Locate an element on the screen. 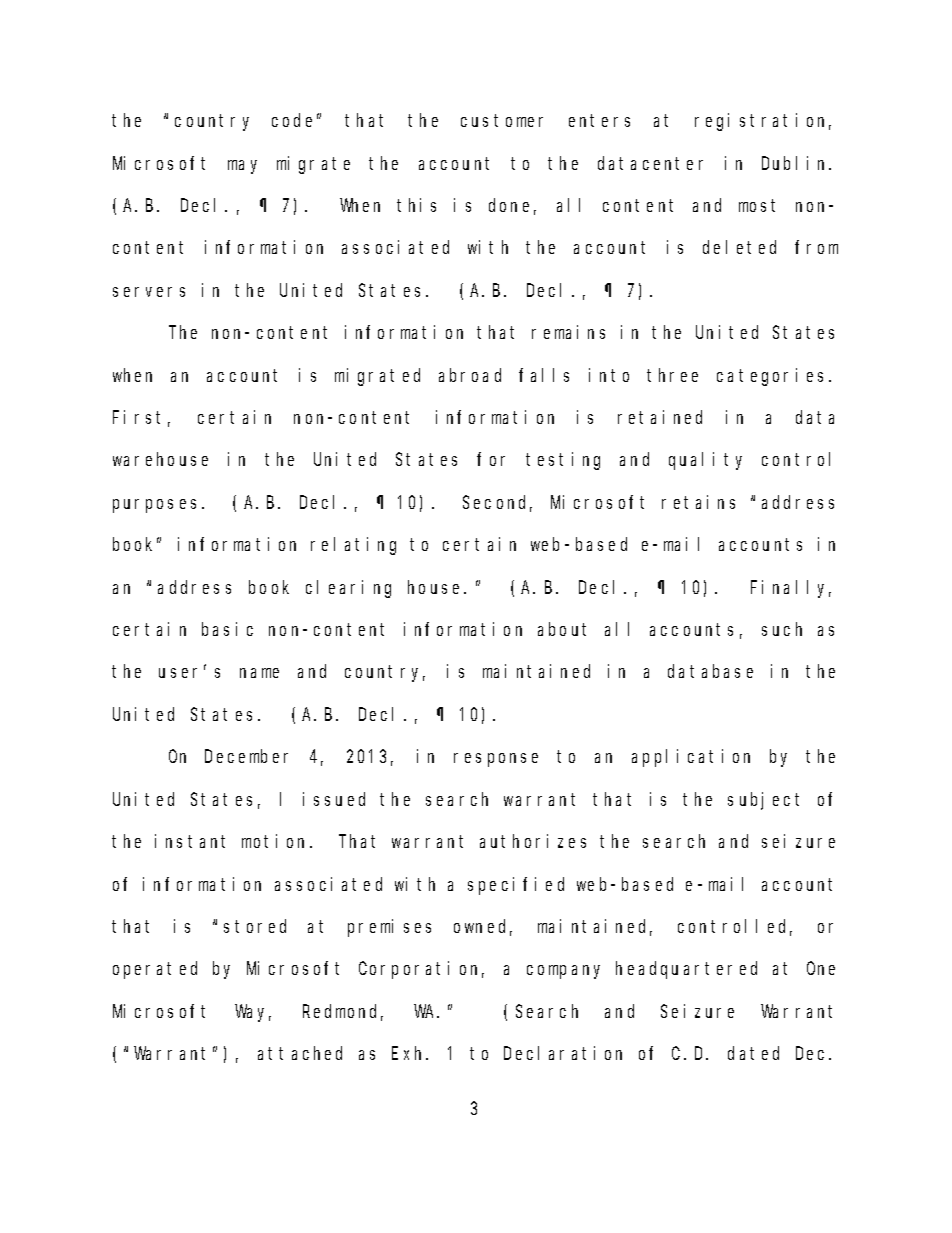 This screenshot has width=952, height=1233. owned is located at coordinates (483, 927).
